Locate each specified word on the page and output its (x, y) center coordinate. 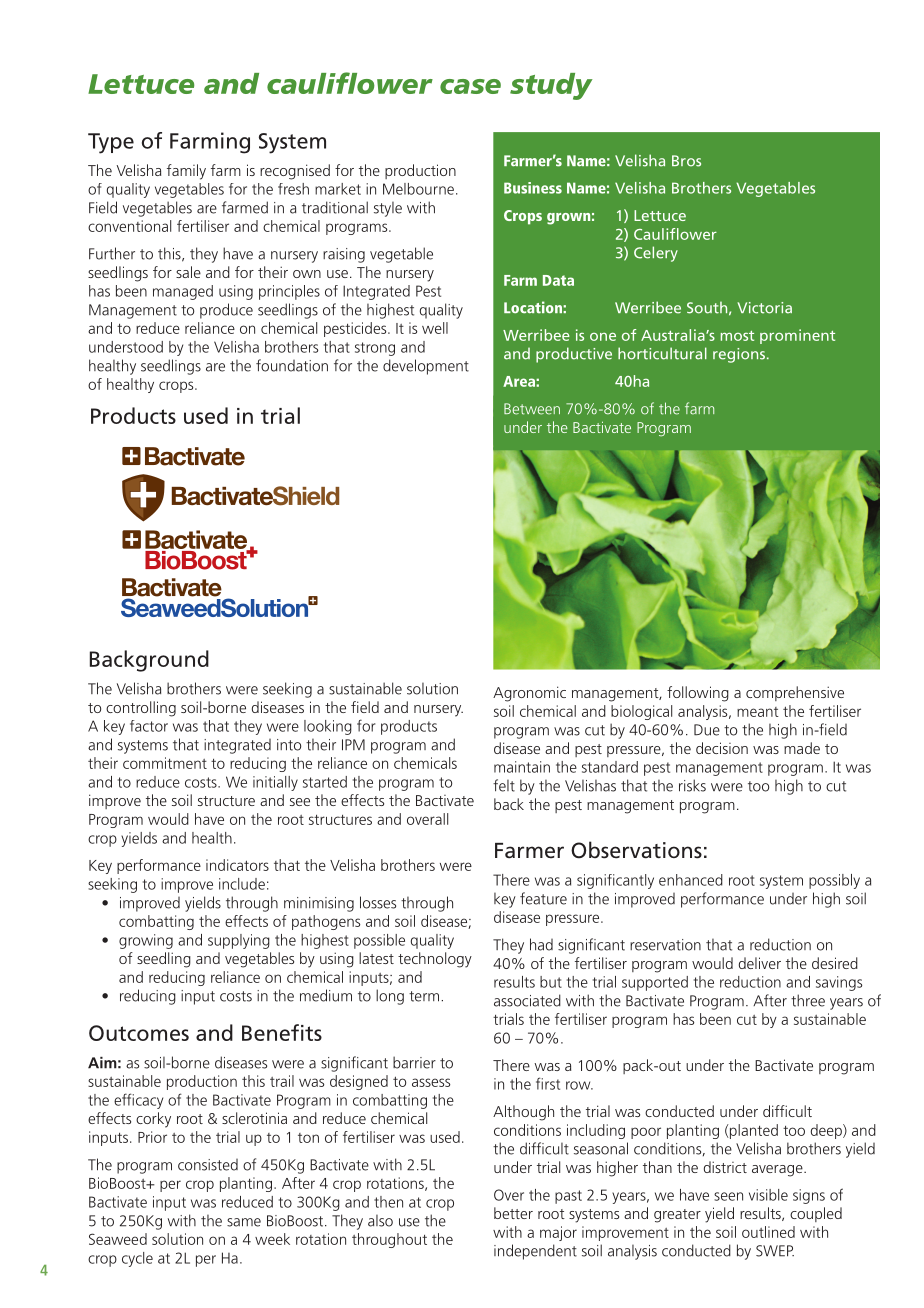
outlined (768, 1232)
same (244, 1222)
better (513, 1213)
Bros (686, 161)
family (186, 172)
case (470, 86)
